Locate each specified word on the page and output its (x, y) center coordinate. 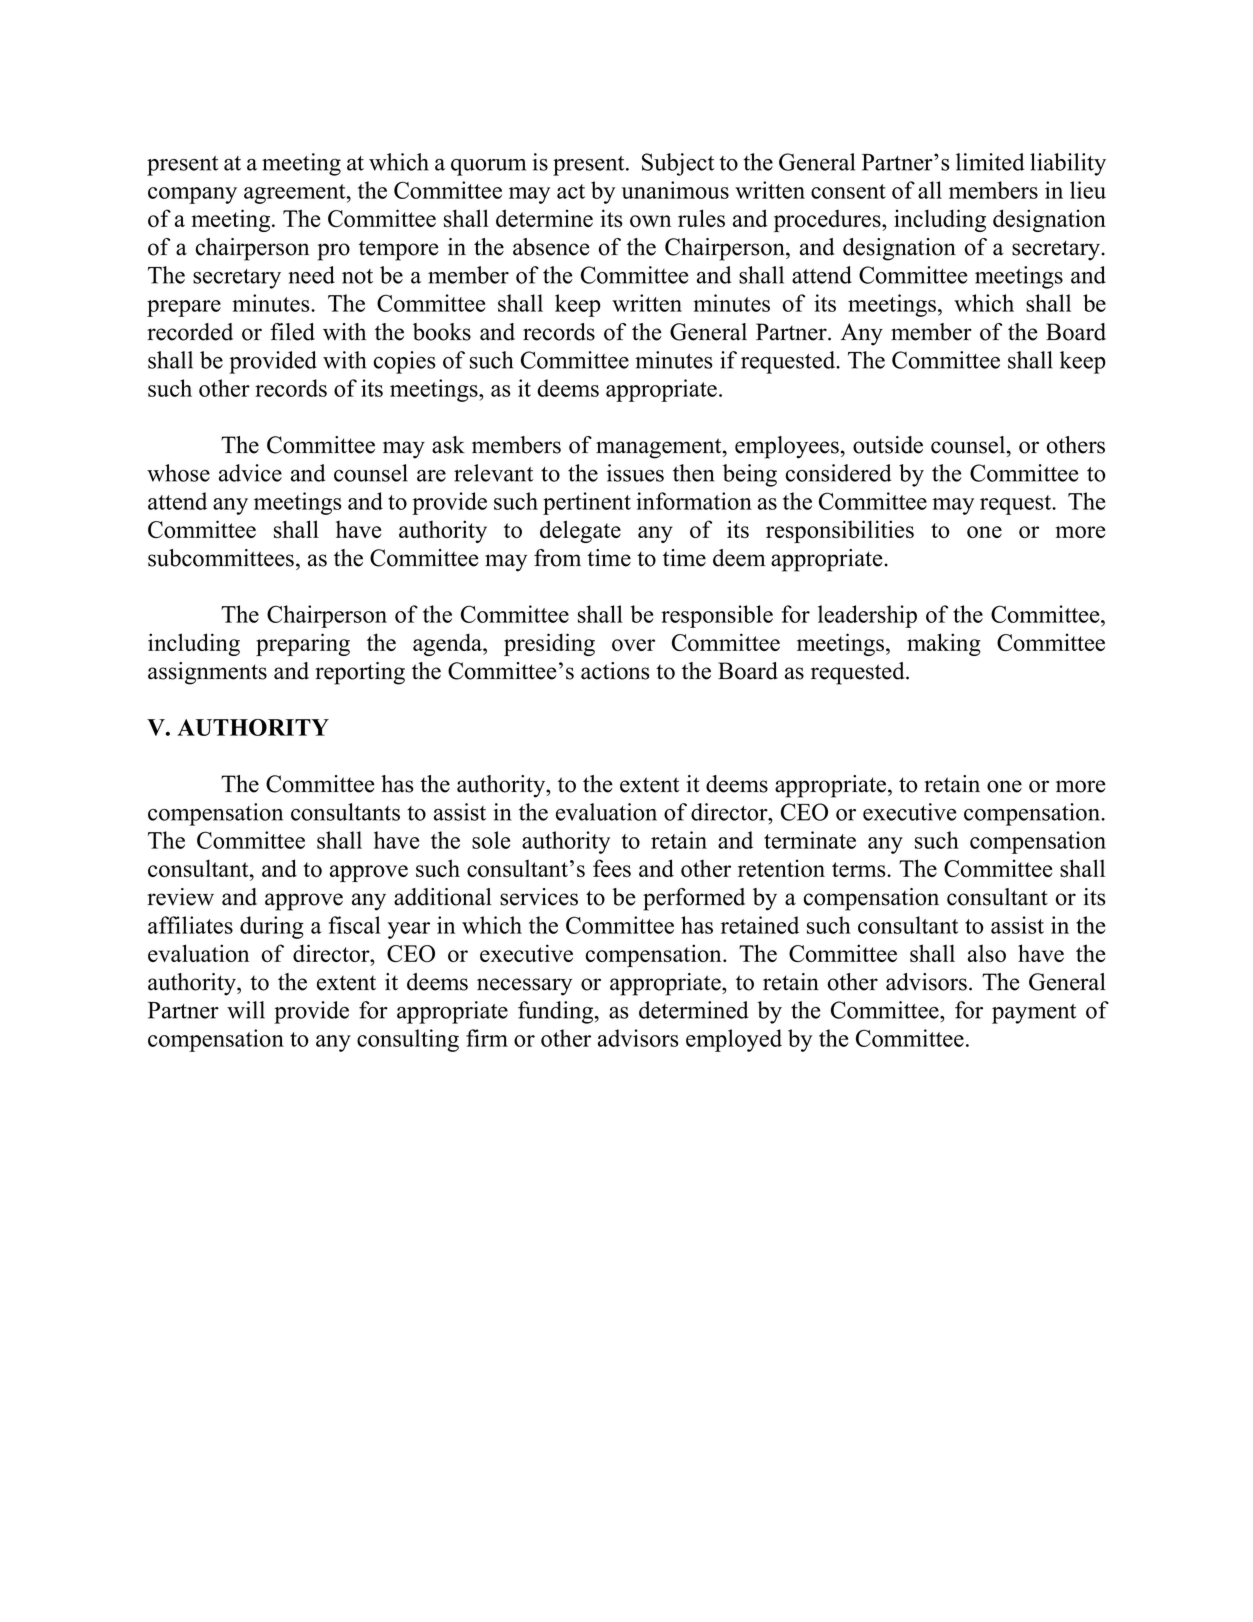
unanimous (675, 190)
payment (1034, 1014)
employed (734, 1040)
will (246, 1010)
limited (990, 162)
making (944, 644)
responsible (717, 616)
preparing (303, 644)
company (192, 195)
